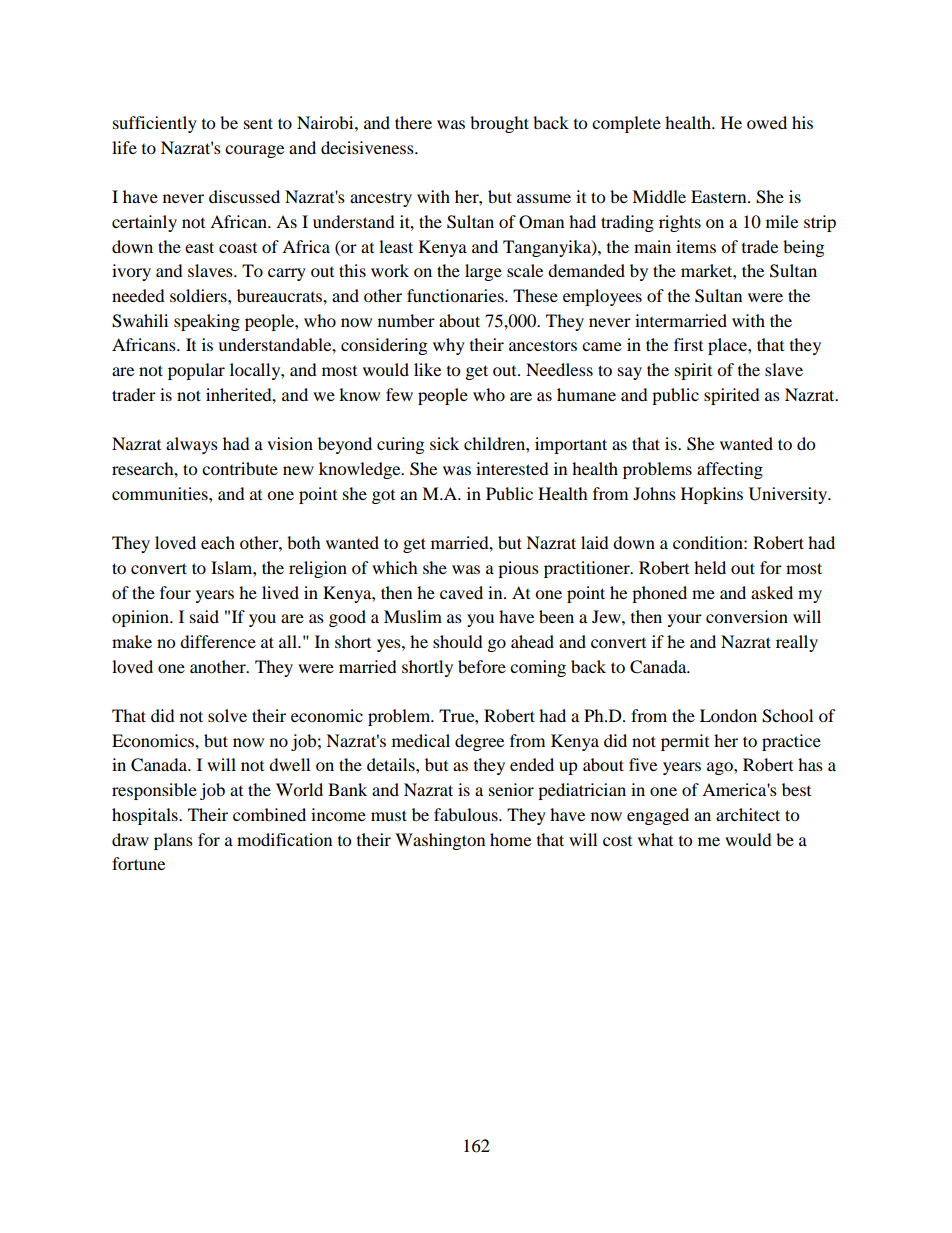 Image resolution: width=952 pixels, height=1233 pixels. I want to click on Washington, so click(440, 841).
